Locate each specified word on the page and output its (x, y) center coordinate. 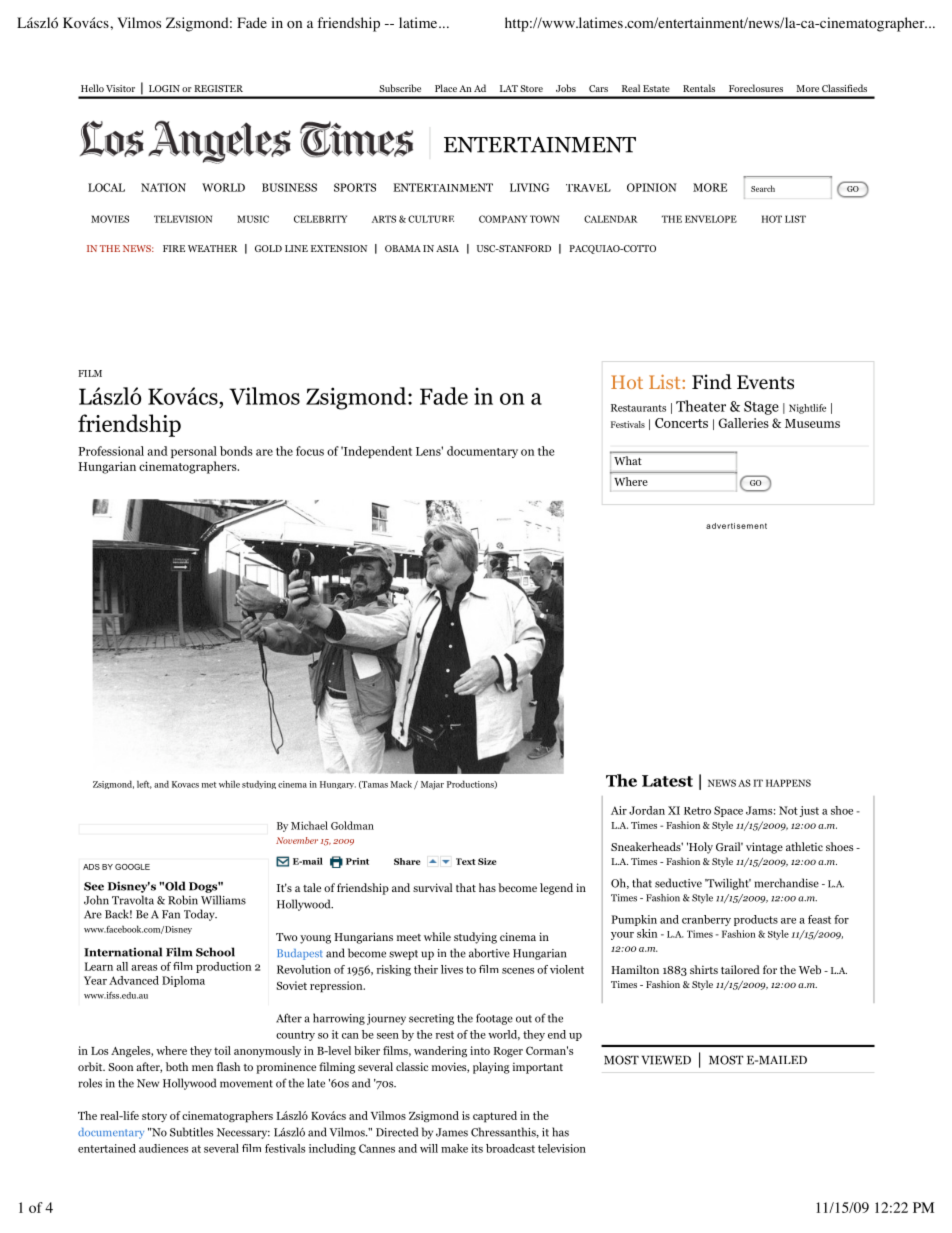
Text (466, 861)
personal (194, 452)
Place (446, 88)
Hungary (338, 785)
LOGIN (164, 88)
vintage (764, 848)
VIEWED (666, 1060)
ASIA (447, 248)
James (452, 1132)
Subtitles (191, 1132)
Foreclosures (756, 88)
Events (765, 382)
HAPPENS (788, 783)
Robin (183, 900)
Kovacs (185, 784)
